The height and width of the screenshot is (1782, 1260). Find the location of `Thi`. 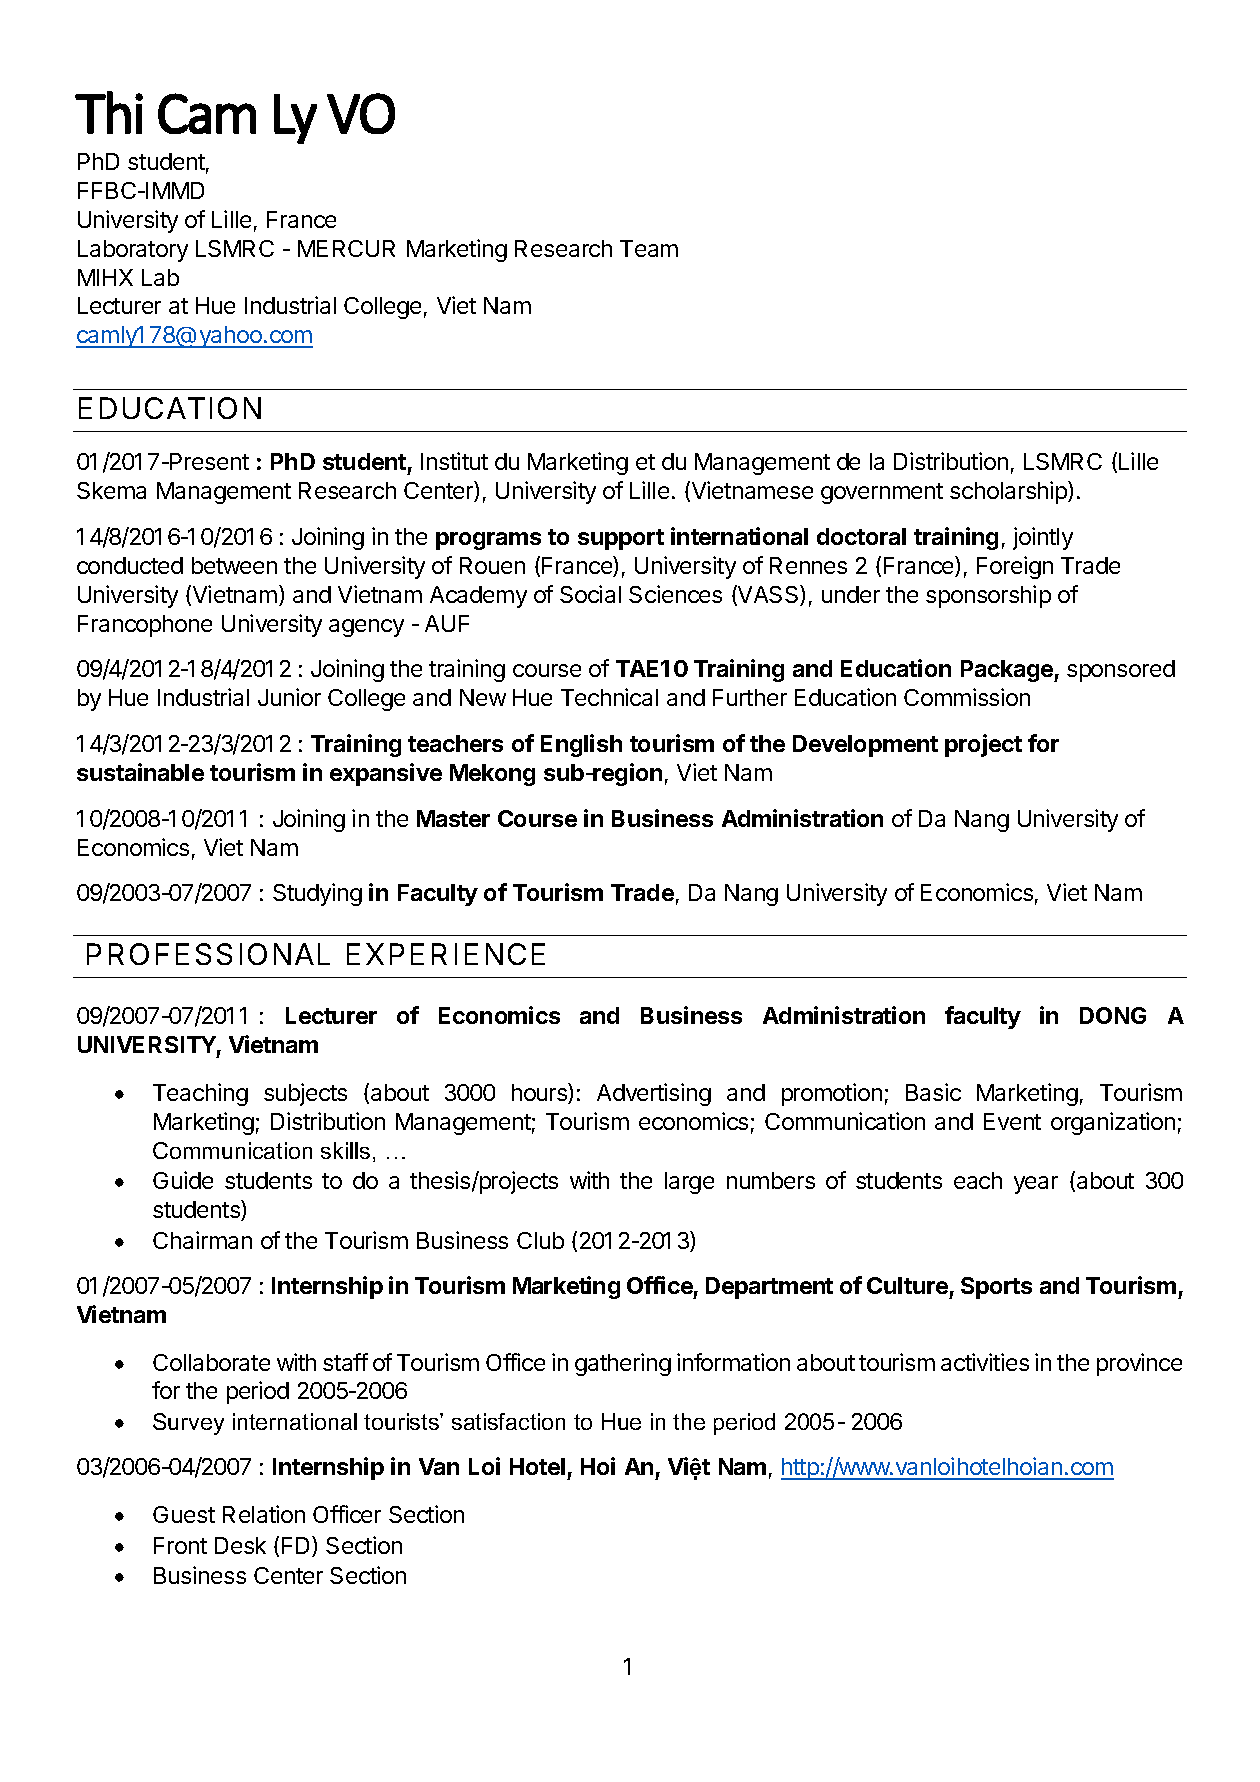

Thi is located at coordinates (109, 112).
